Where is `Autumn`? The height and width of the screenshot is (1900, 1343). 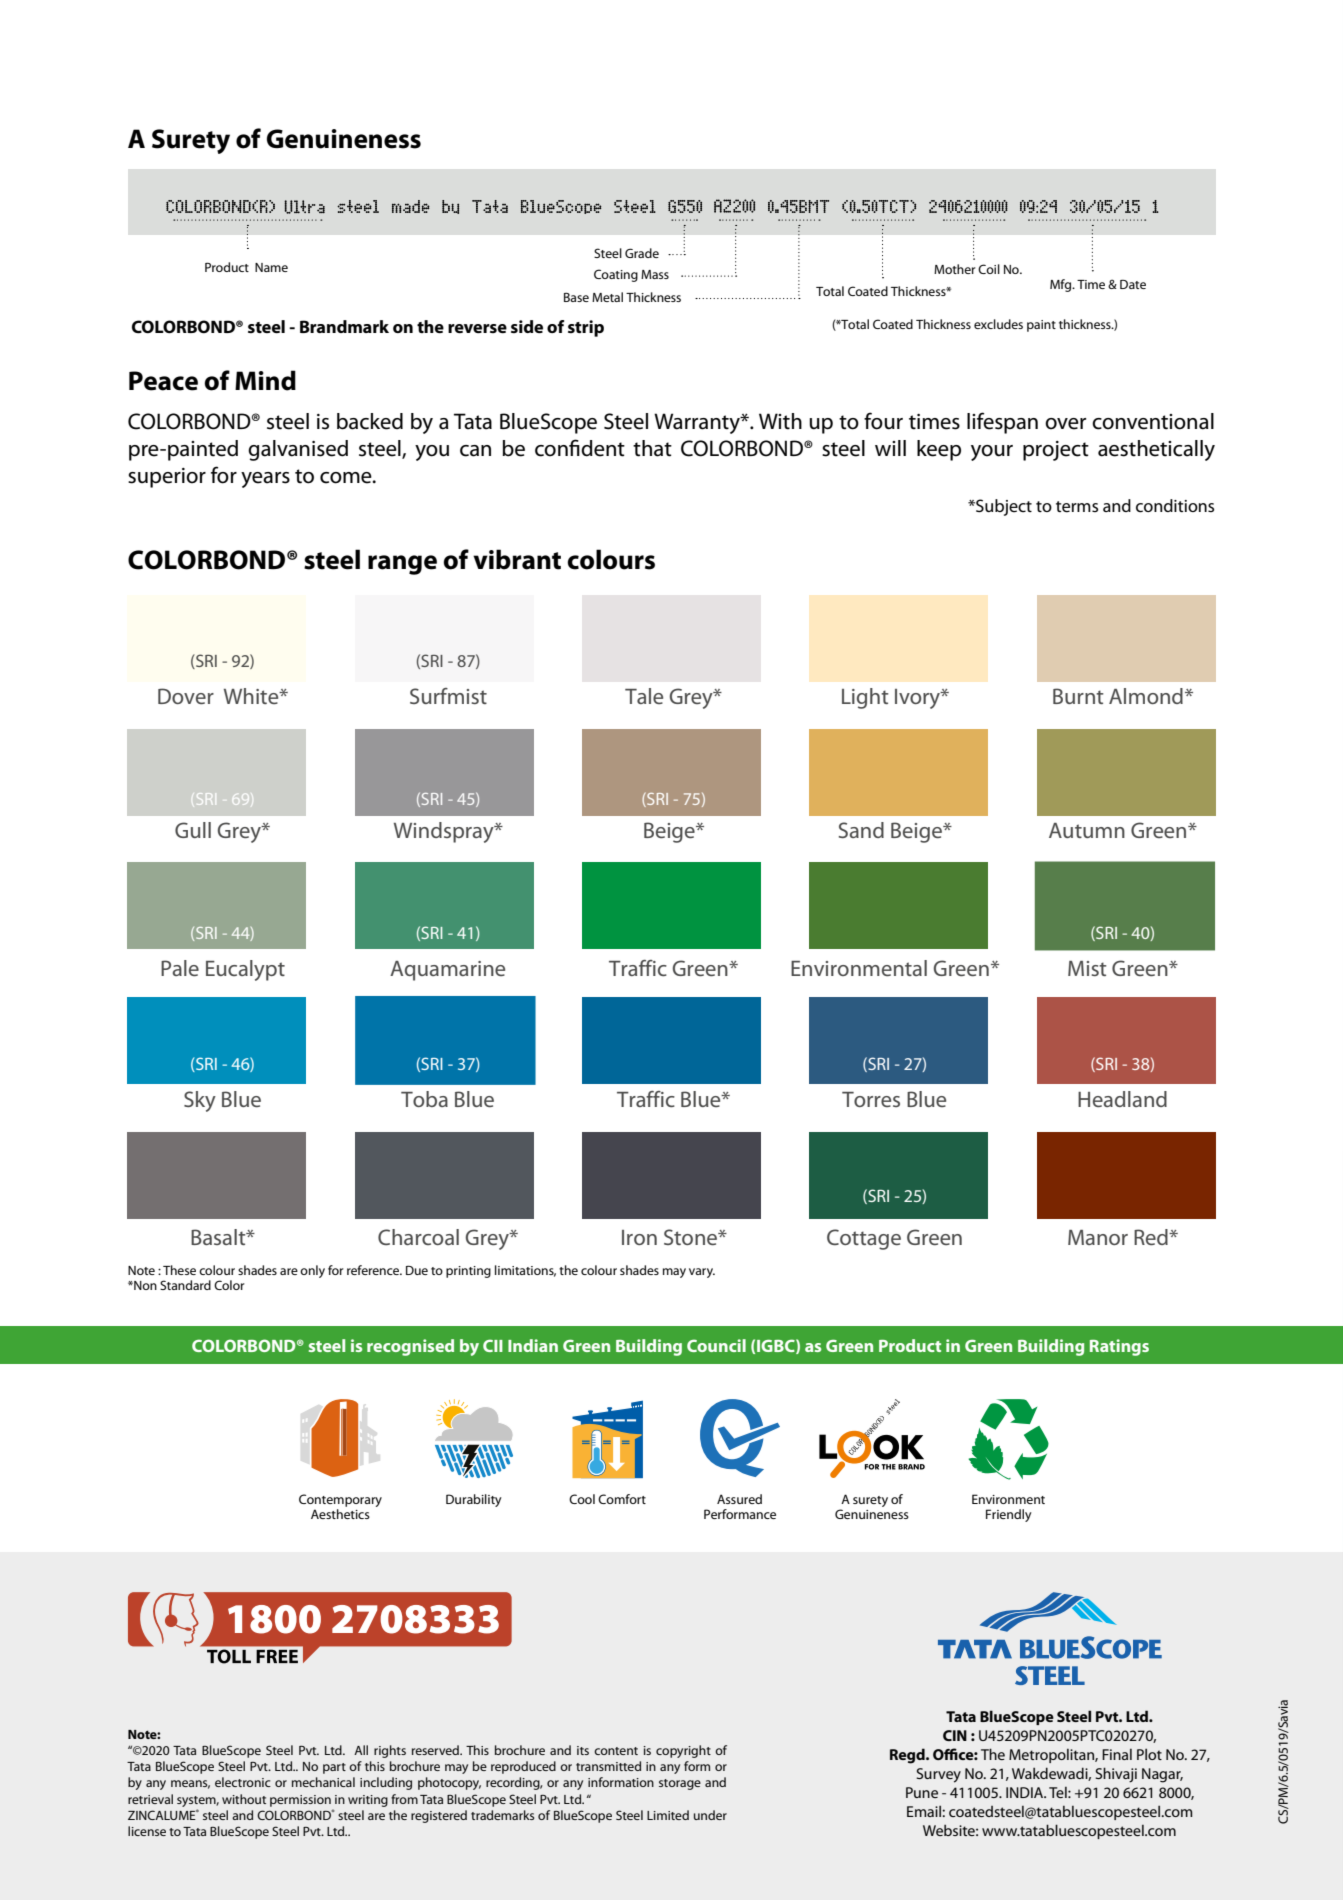 Autumn is located at coordinates (1087, 830).
